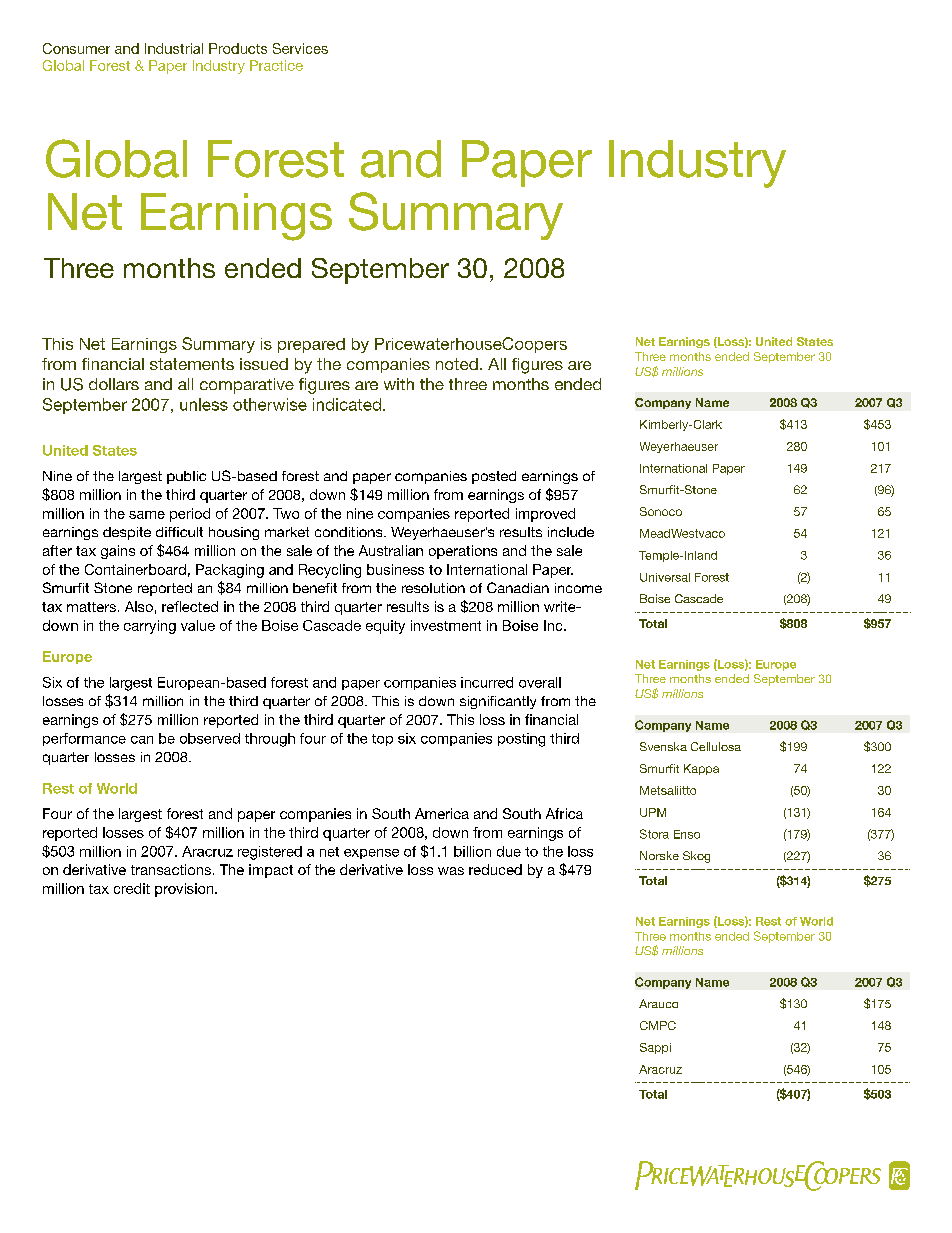 The height and width of the screenshot is (1233, 952). I want to click on overall, so click(540, 682).
